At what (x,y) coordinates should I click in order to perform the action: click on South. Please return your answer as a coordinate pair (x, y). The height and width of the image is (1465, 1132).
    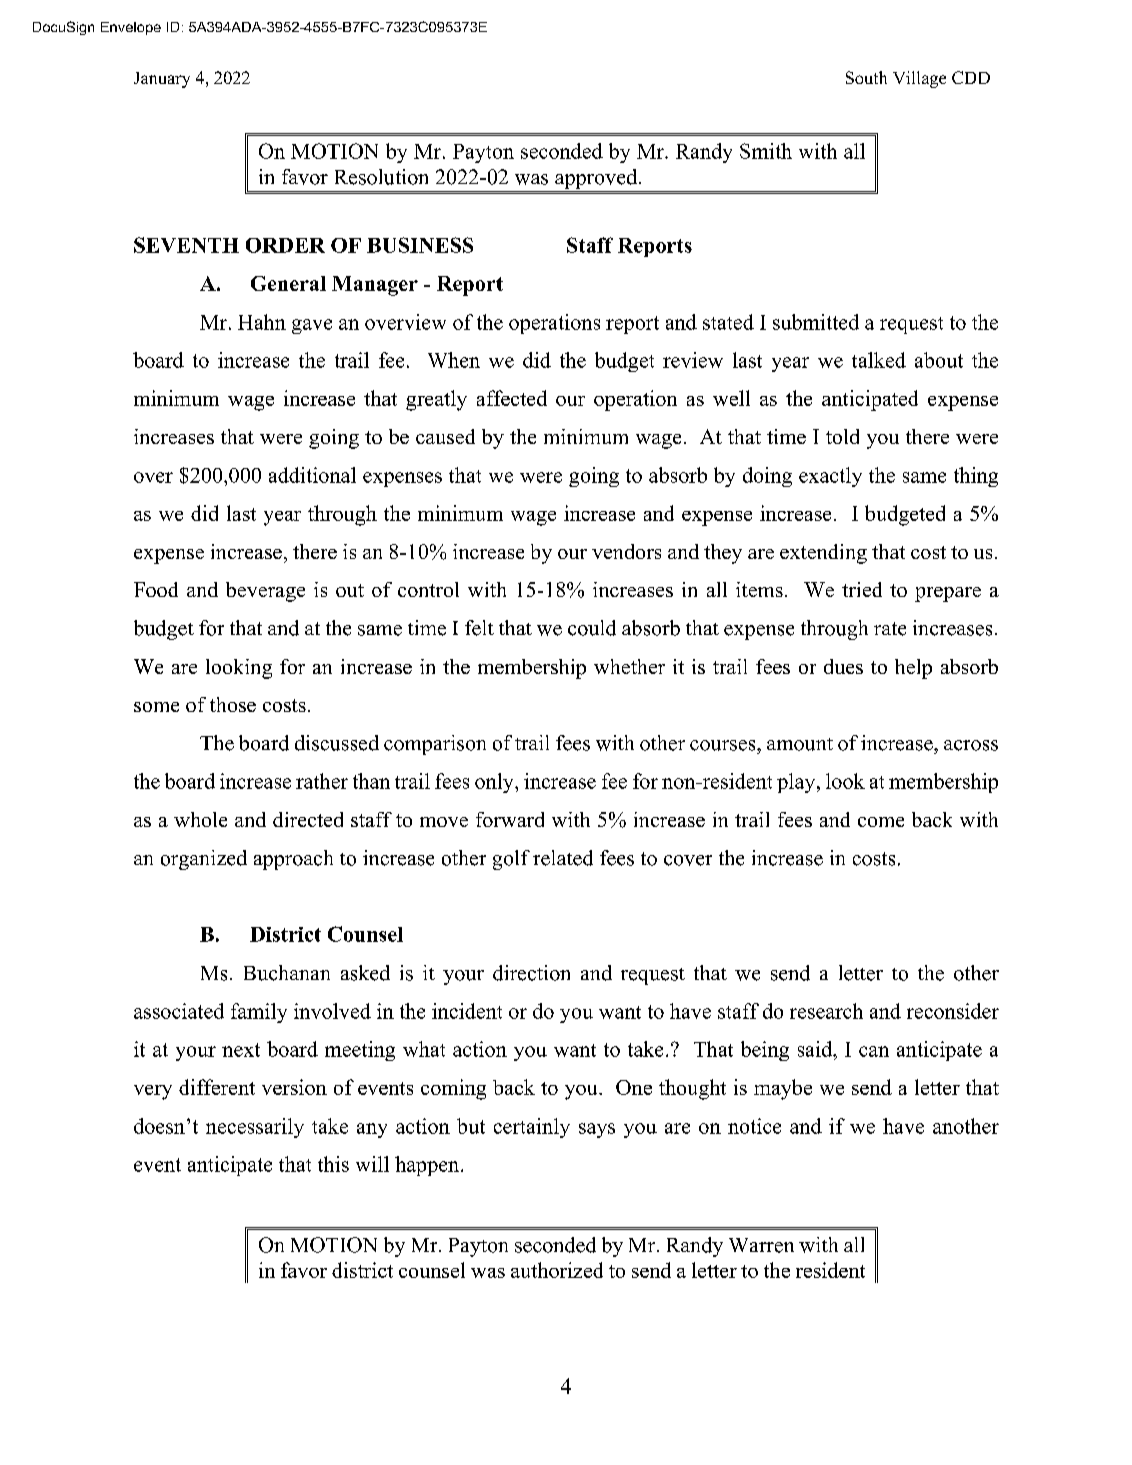
    Looking at the image, I should click on (866, 77).
